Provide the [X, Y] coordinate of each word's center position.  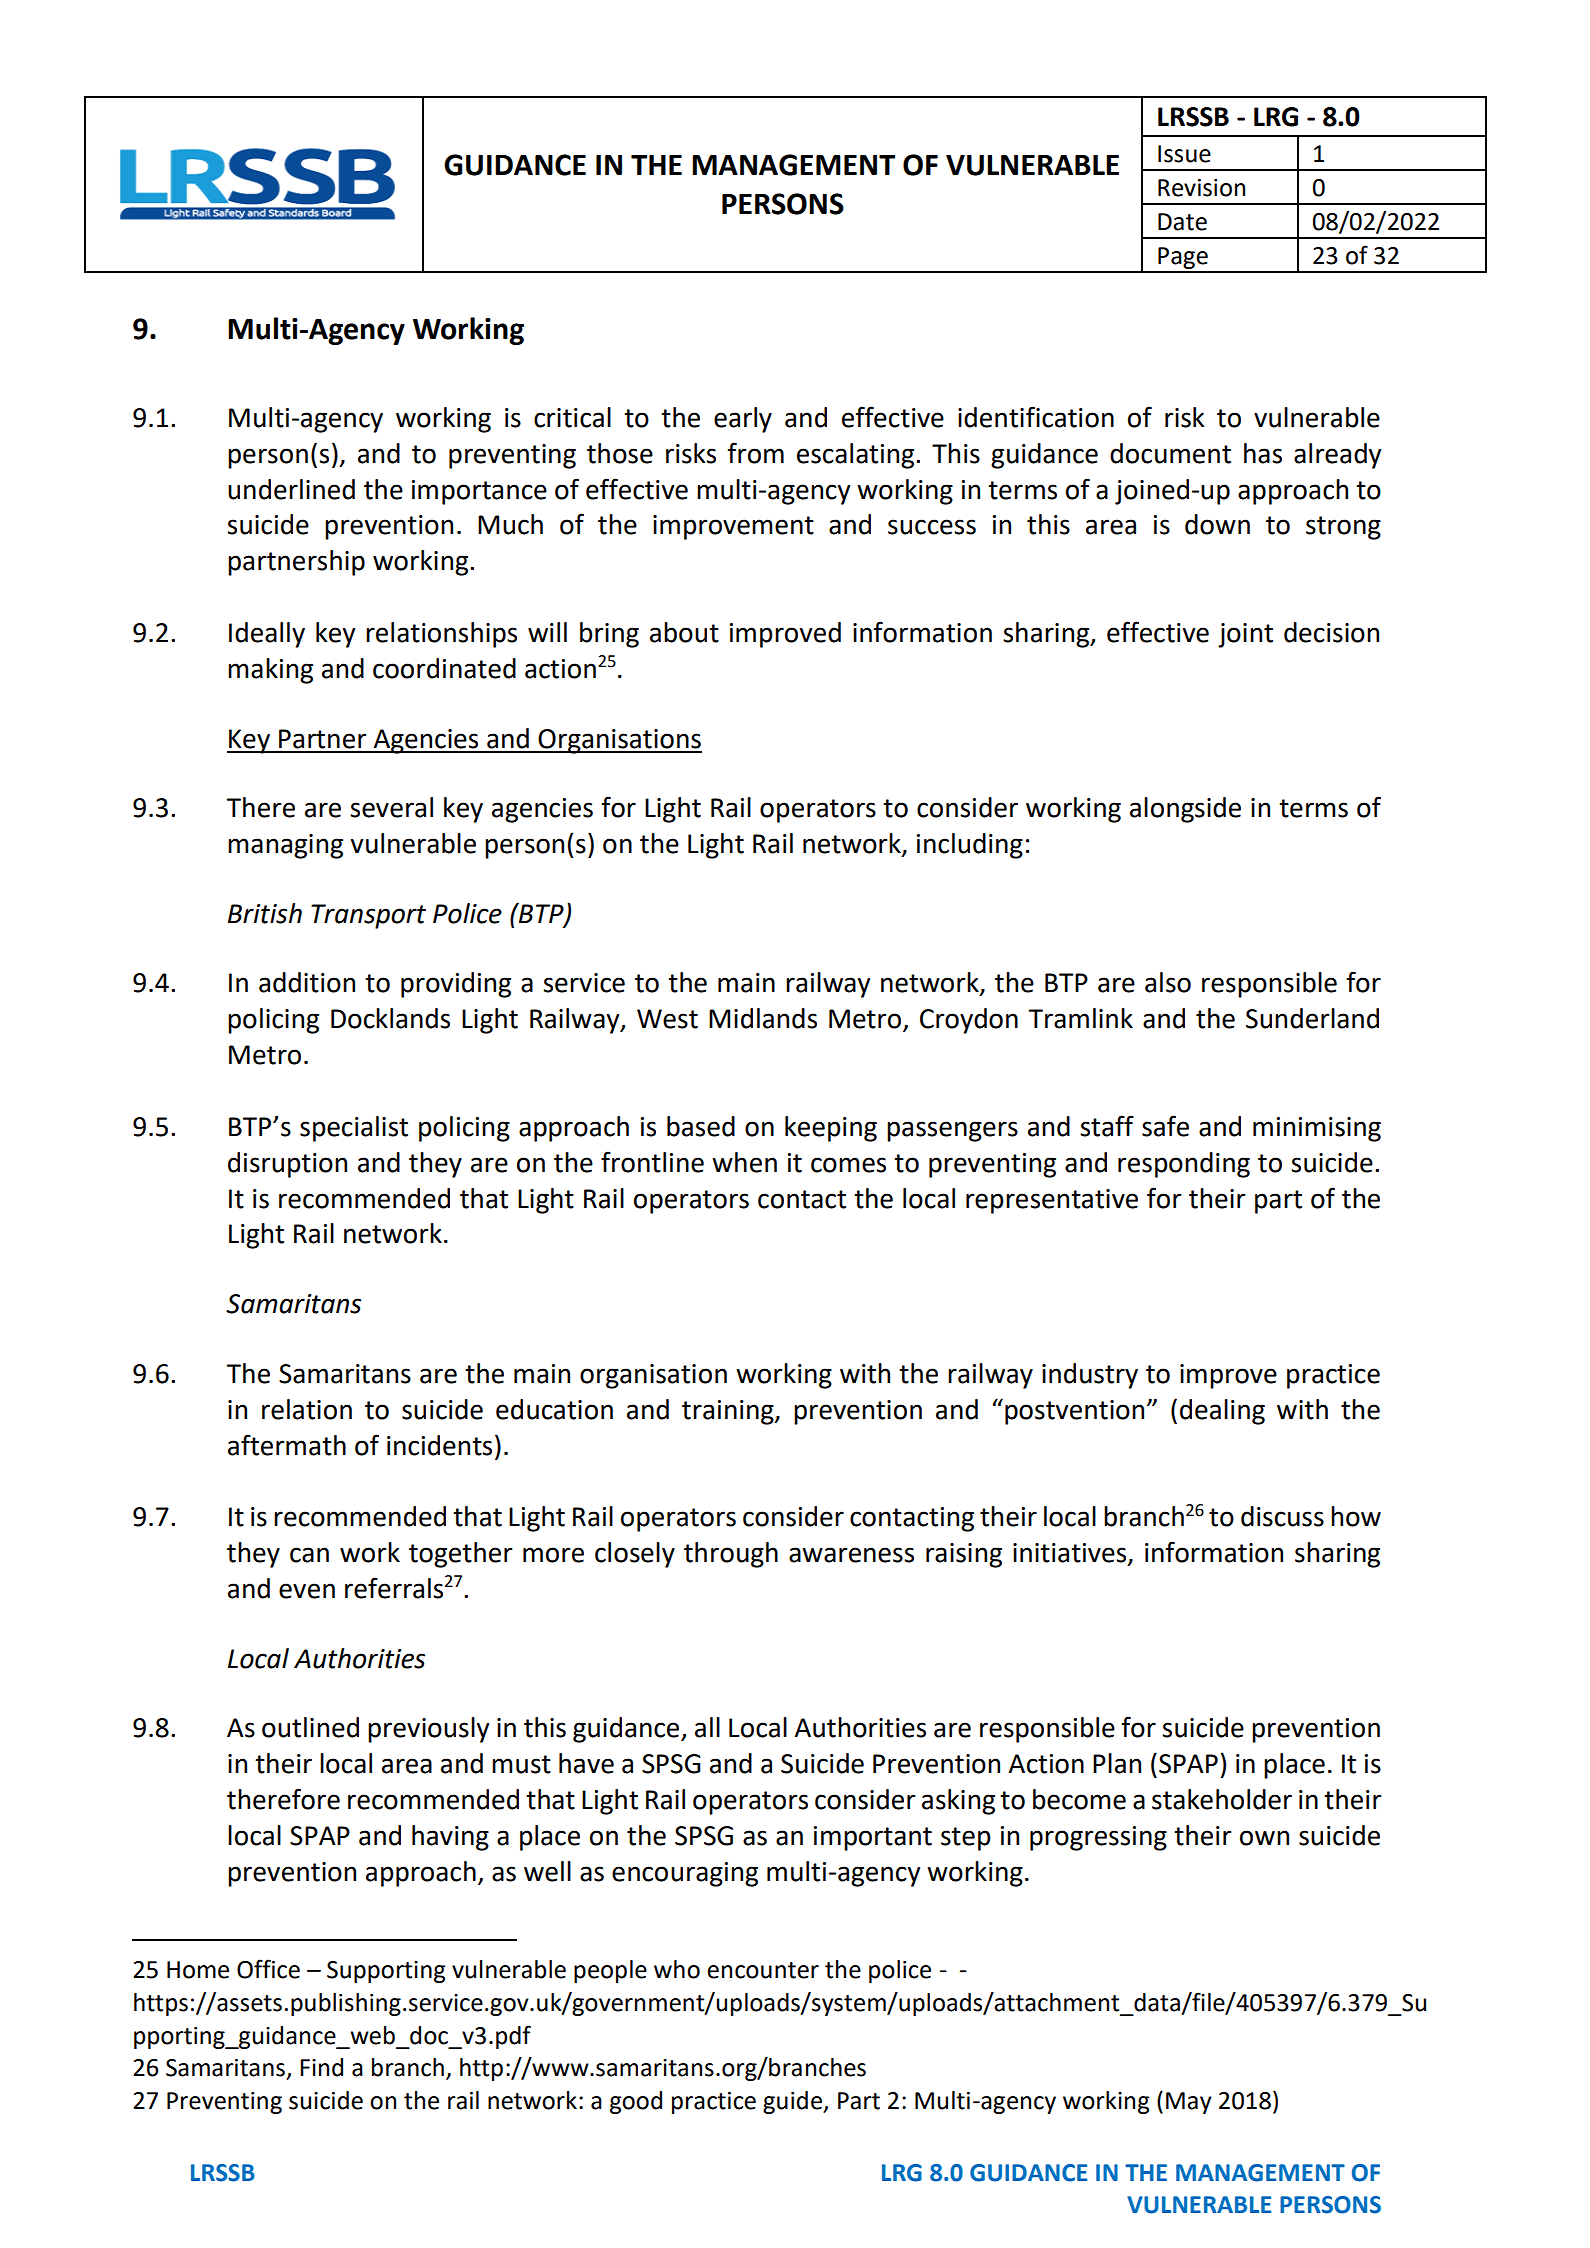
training [729, 1412]
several [391, 807]
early [743, 420]
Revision [1201, 188]
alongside [1185, 810]
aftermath [287, 1445]
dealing [1222, 1412]
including [970, 846]
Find [321, 2067]
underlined [291, 489]
